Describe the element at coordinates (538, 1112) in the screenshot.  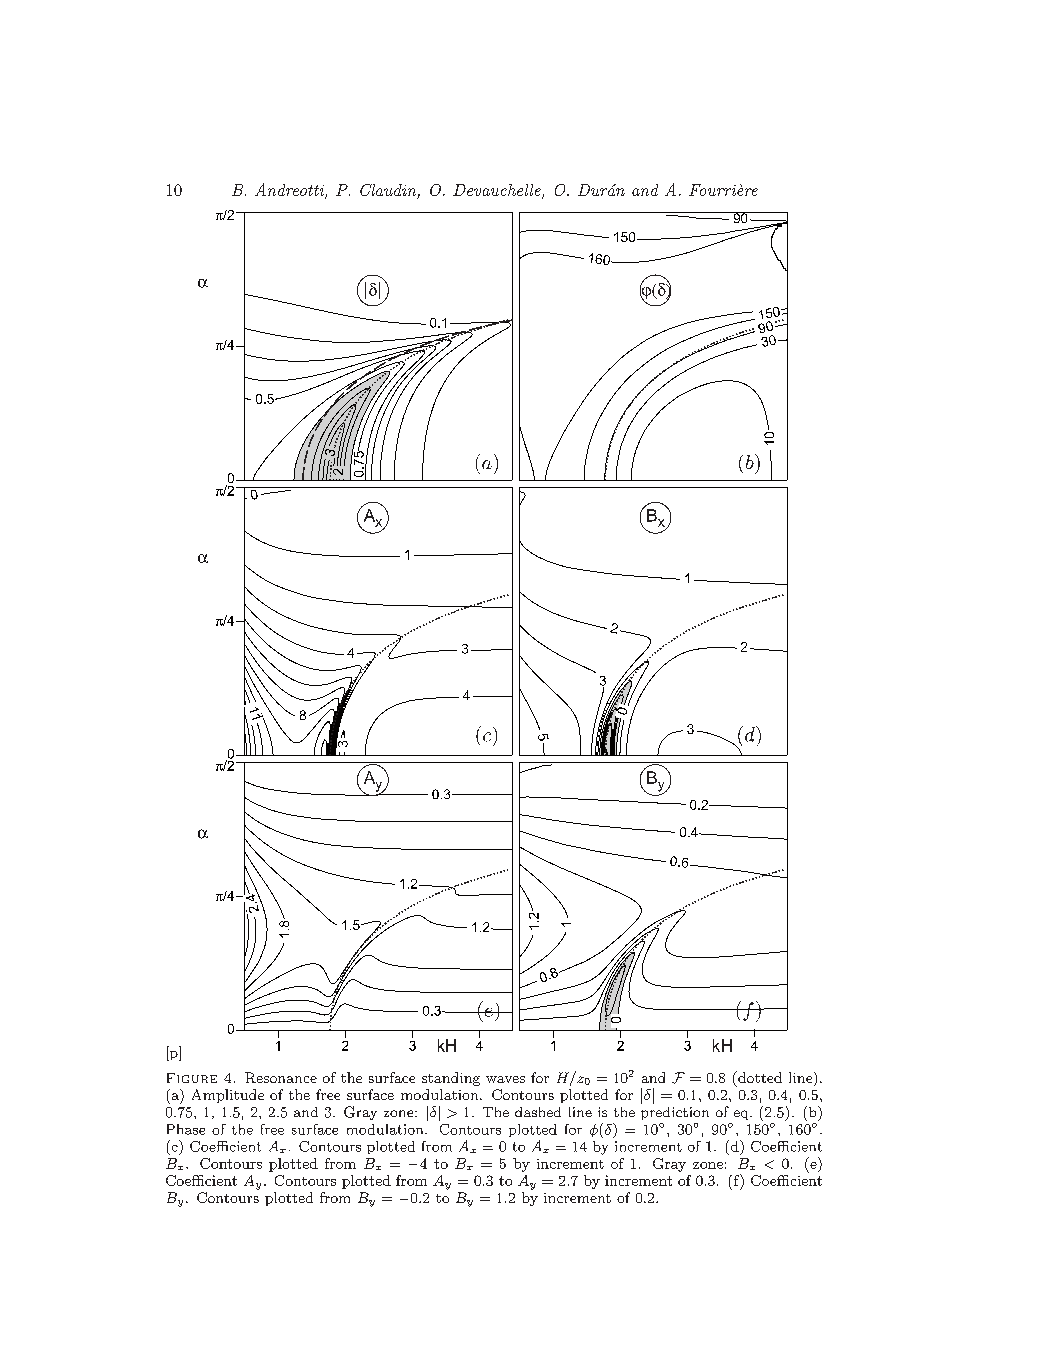
I see `dashed` at that location.
